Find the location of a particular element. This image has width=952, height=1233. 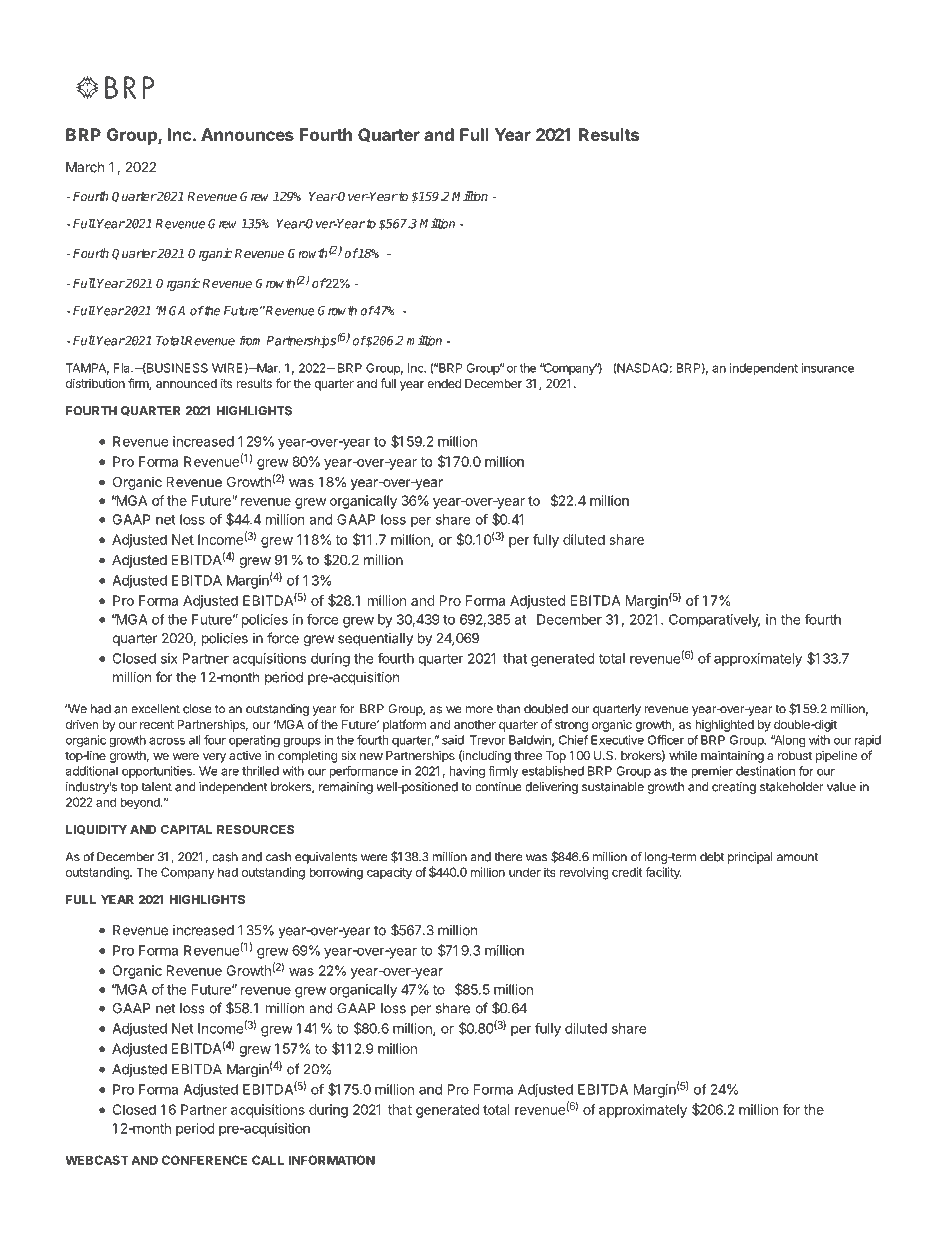

announced is located at coordinates (186, 383).
